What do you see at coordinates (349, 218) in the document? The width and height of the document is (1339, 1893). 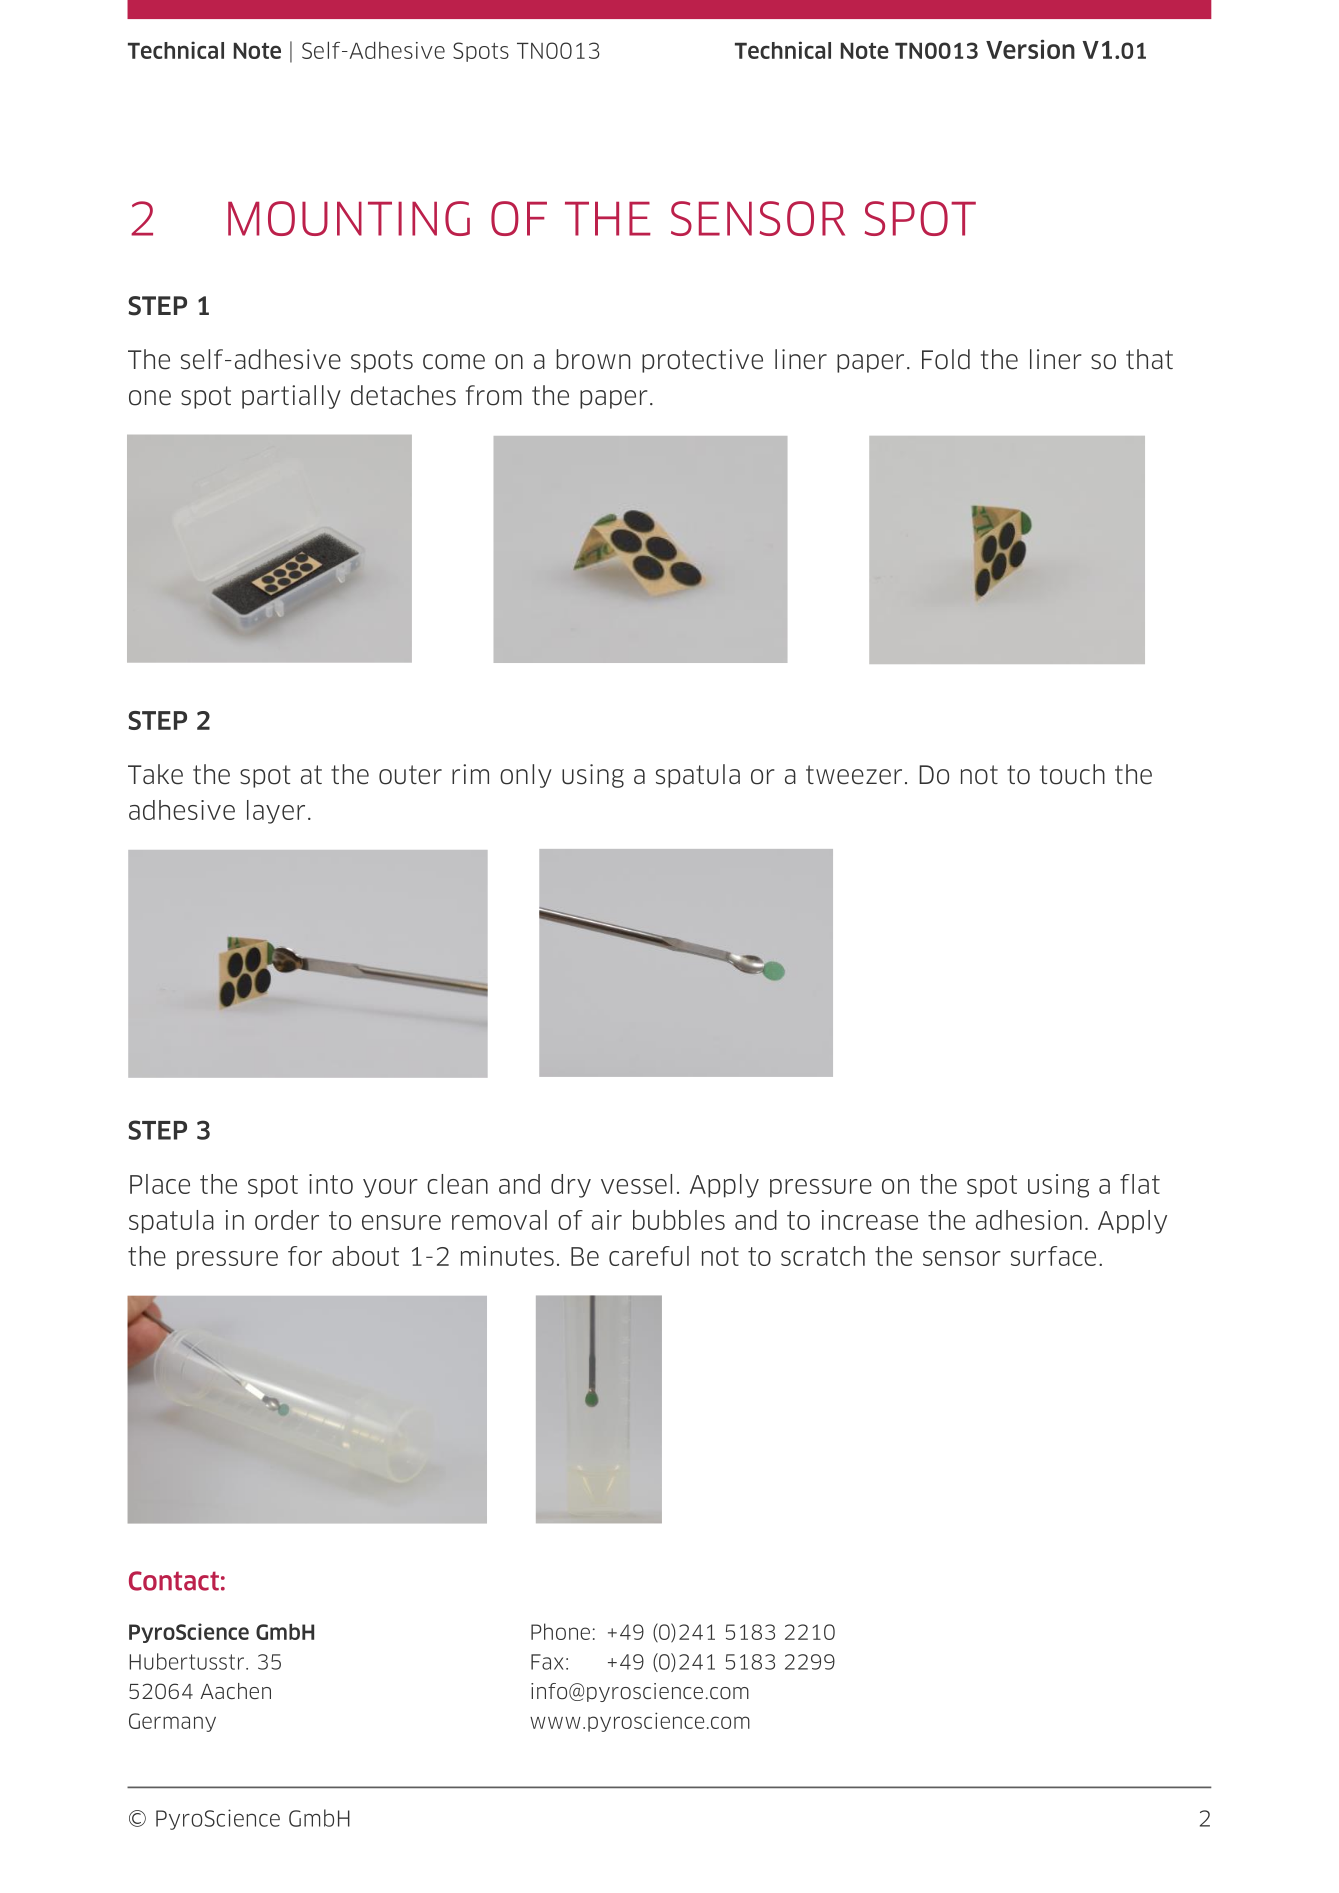 I see `MOUNTING` at bounding box center [349, 218].
